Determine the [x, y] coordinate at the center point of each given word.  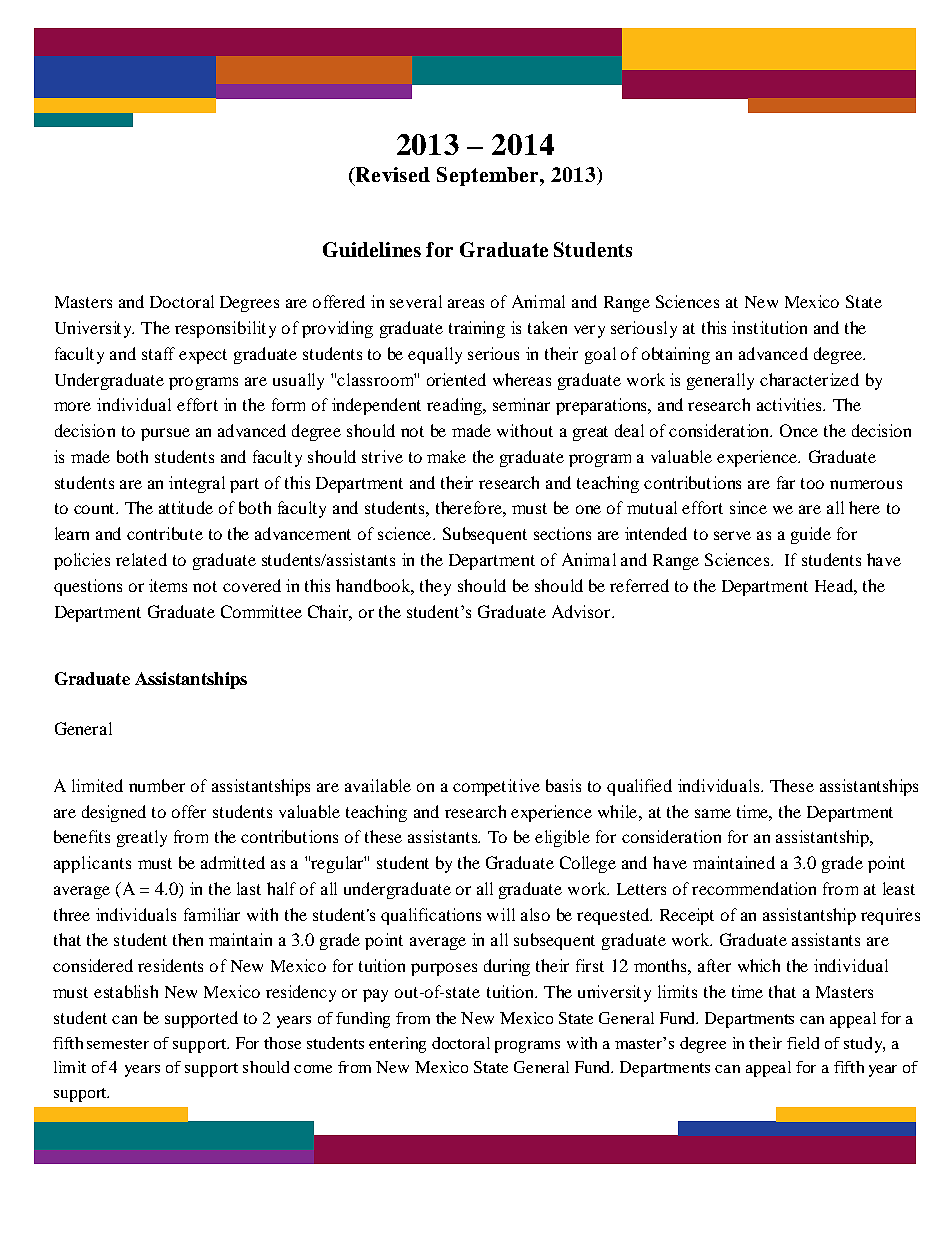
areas [466, 303]
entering [397, 1045]
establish [126, 991]
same [713, 813]
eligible [562, 838]
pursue [165, 434]
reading [455, 406]
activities [790, 404]
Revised [392, 174]
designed [114, 813]
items [168, 585]
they [435, 587]
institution [769, 327]
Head [835, 585]
